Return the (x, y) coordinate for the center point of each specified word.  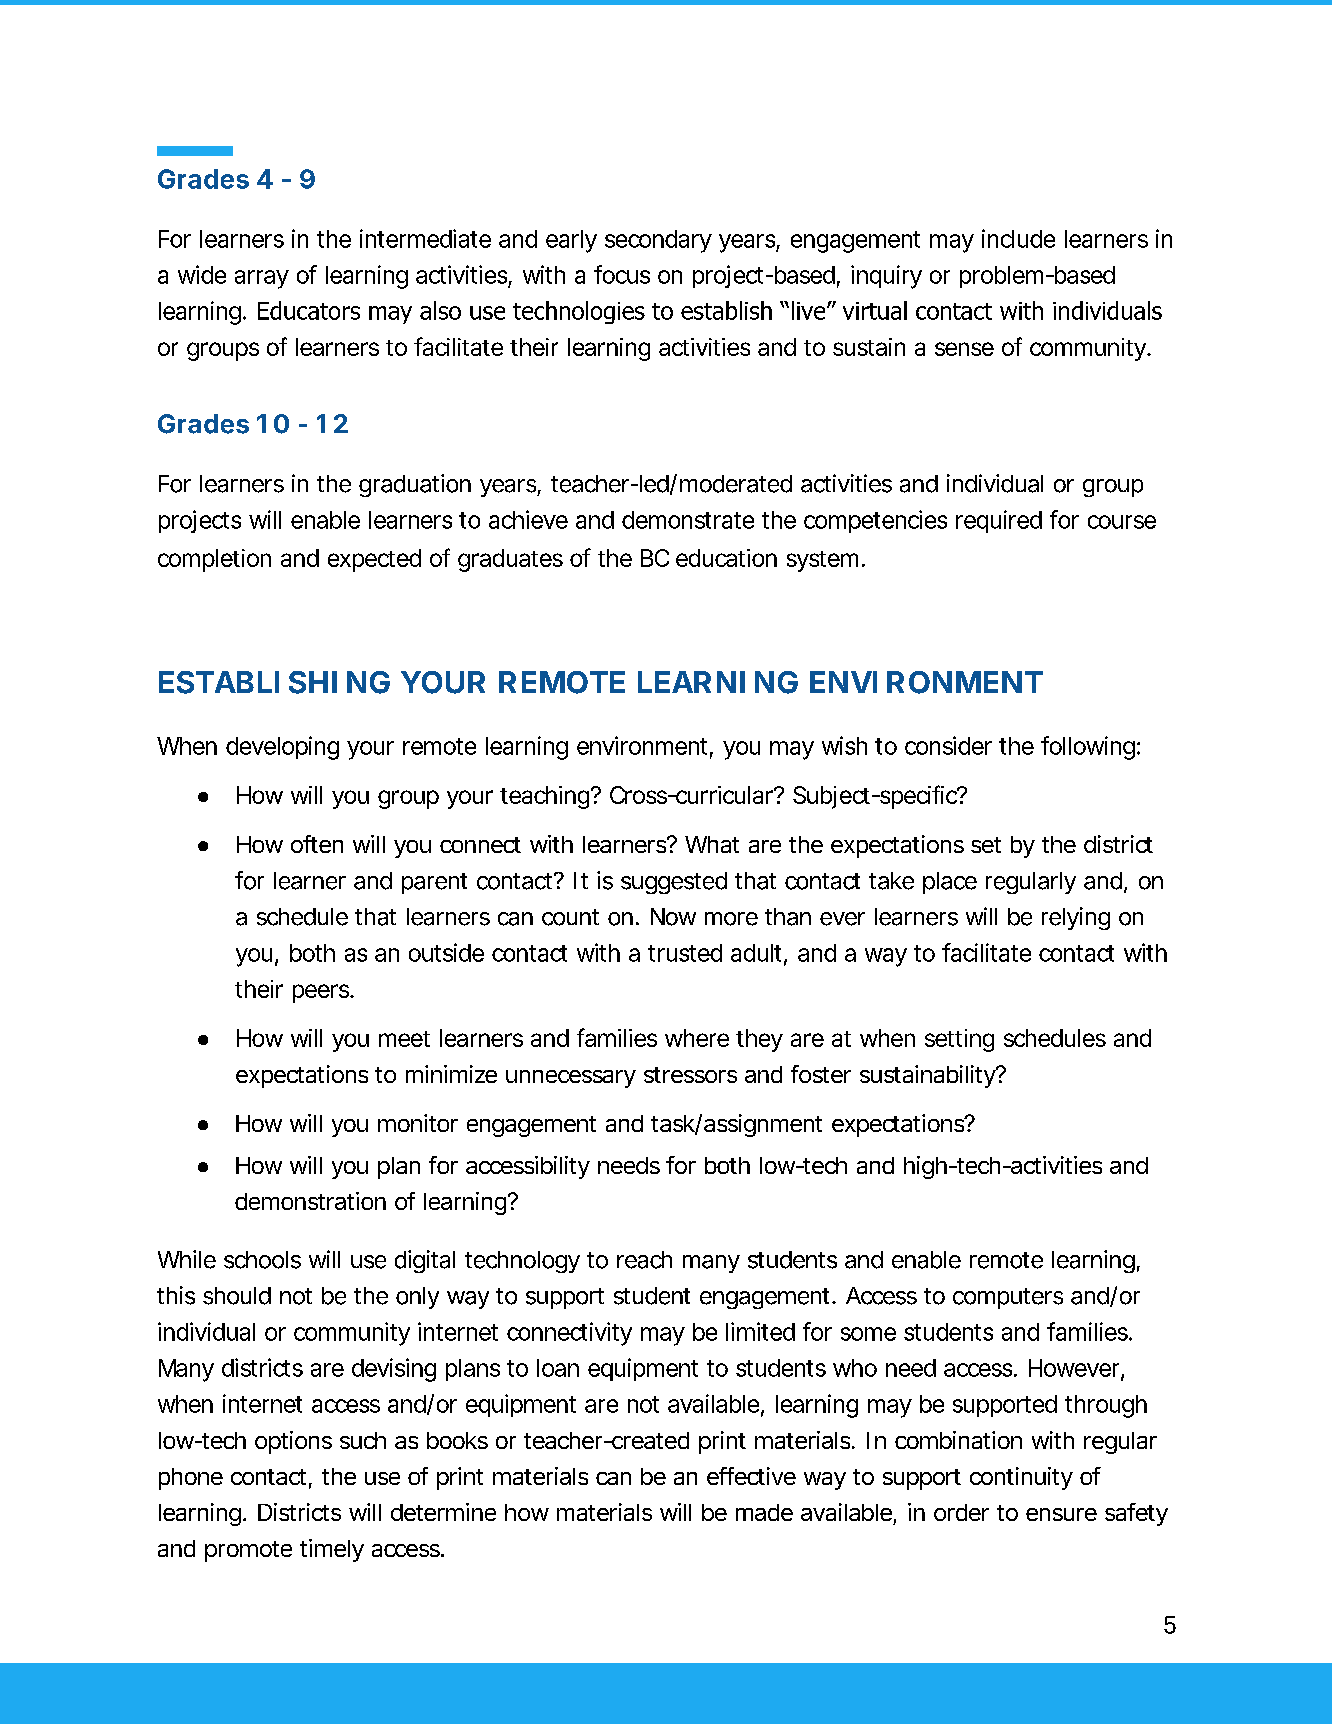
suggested (674, 883)
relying (1076, 918)
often (317, 844)
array (262, 279)
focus (622, 274)
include (1018, 238)
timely (332, 1550)
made (764, 1512)
